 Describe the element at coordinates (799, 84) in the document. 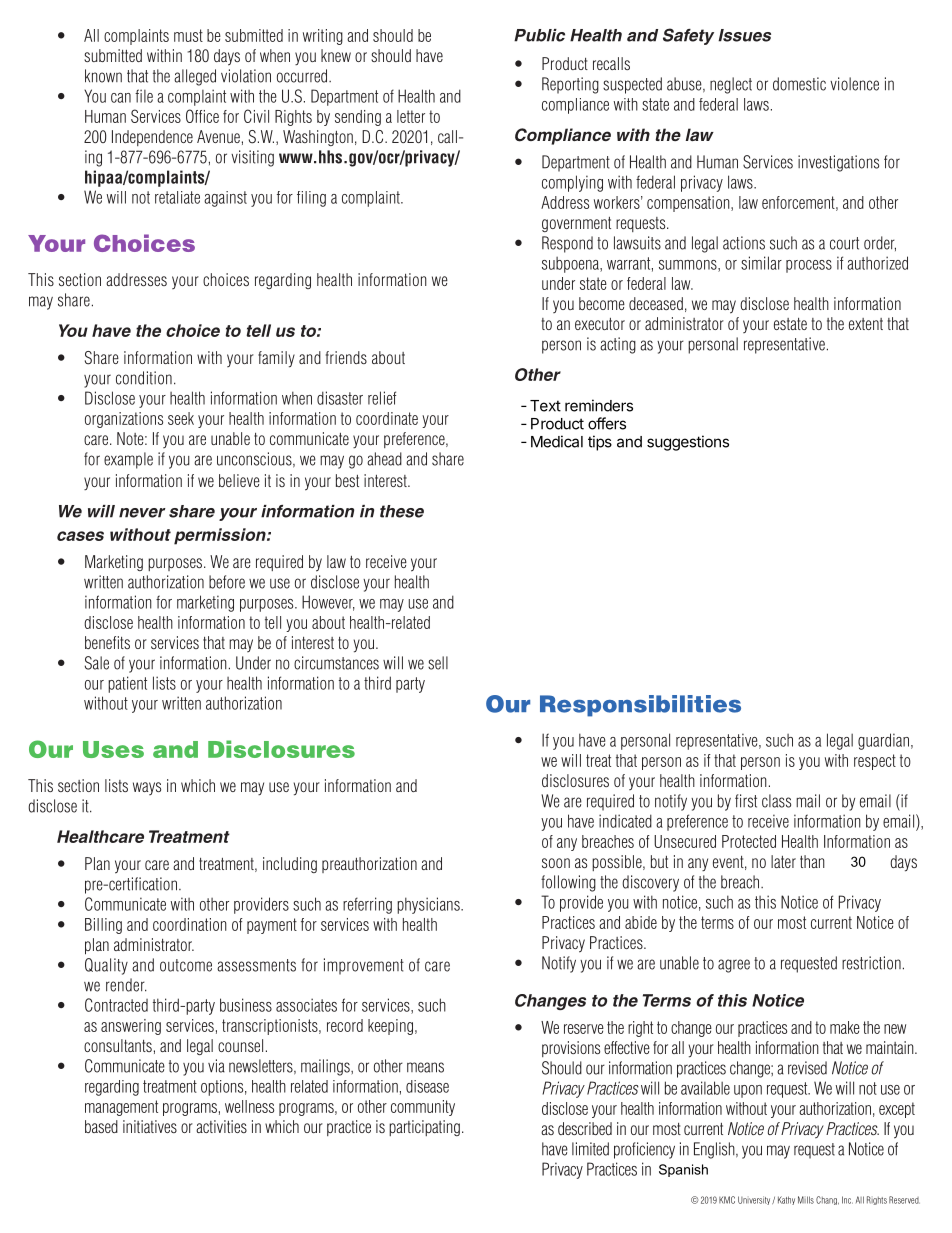

I see `domestic` at that location.
